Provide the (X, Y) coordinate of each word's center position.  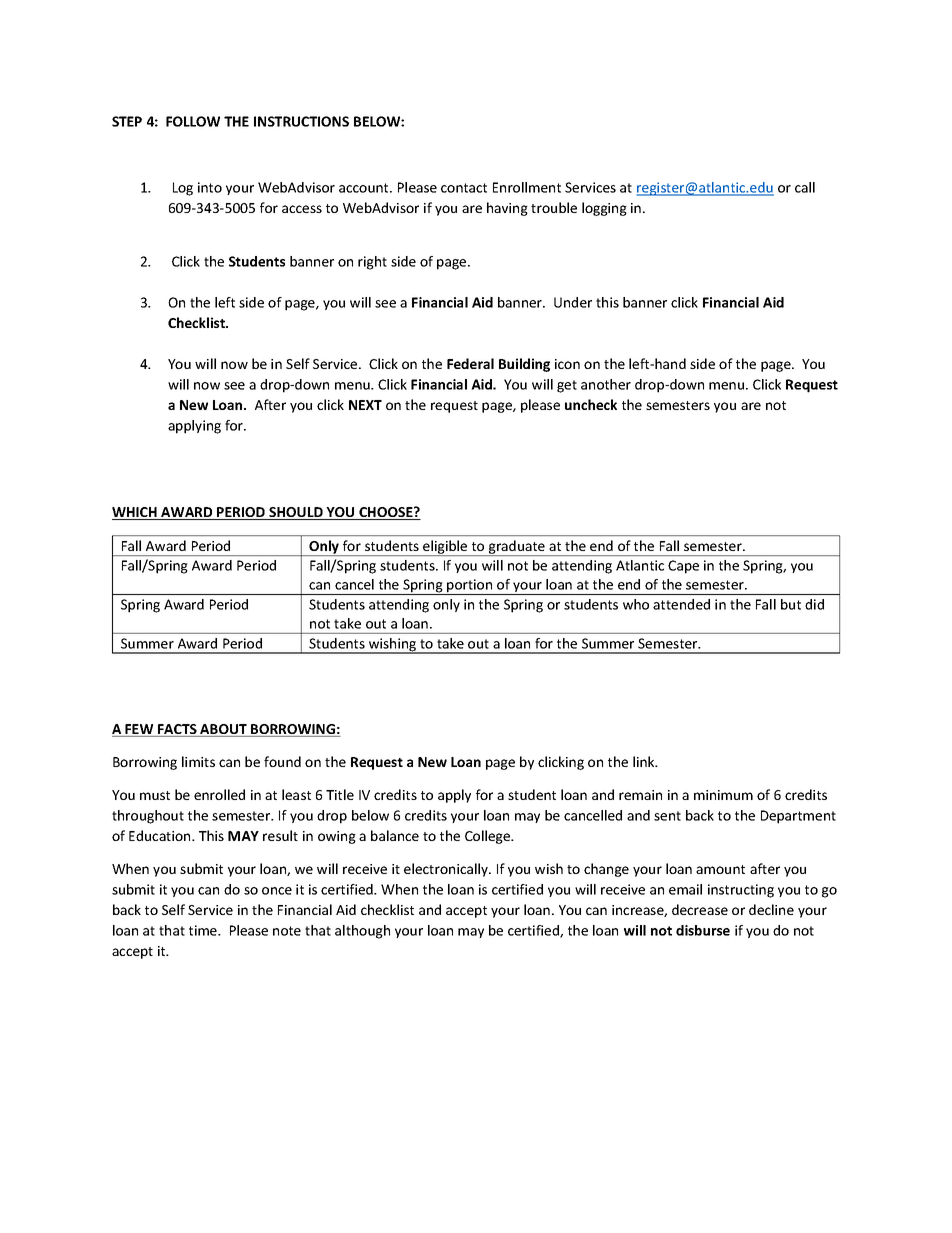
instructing (741, 891)
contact (464, 188)
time (204, 930)
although (362, 932)
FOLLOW (193, 121)
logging (604, 209)
